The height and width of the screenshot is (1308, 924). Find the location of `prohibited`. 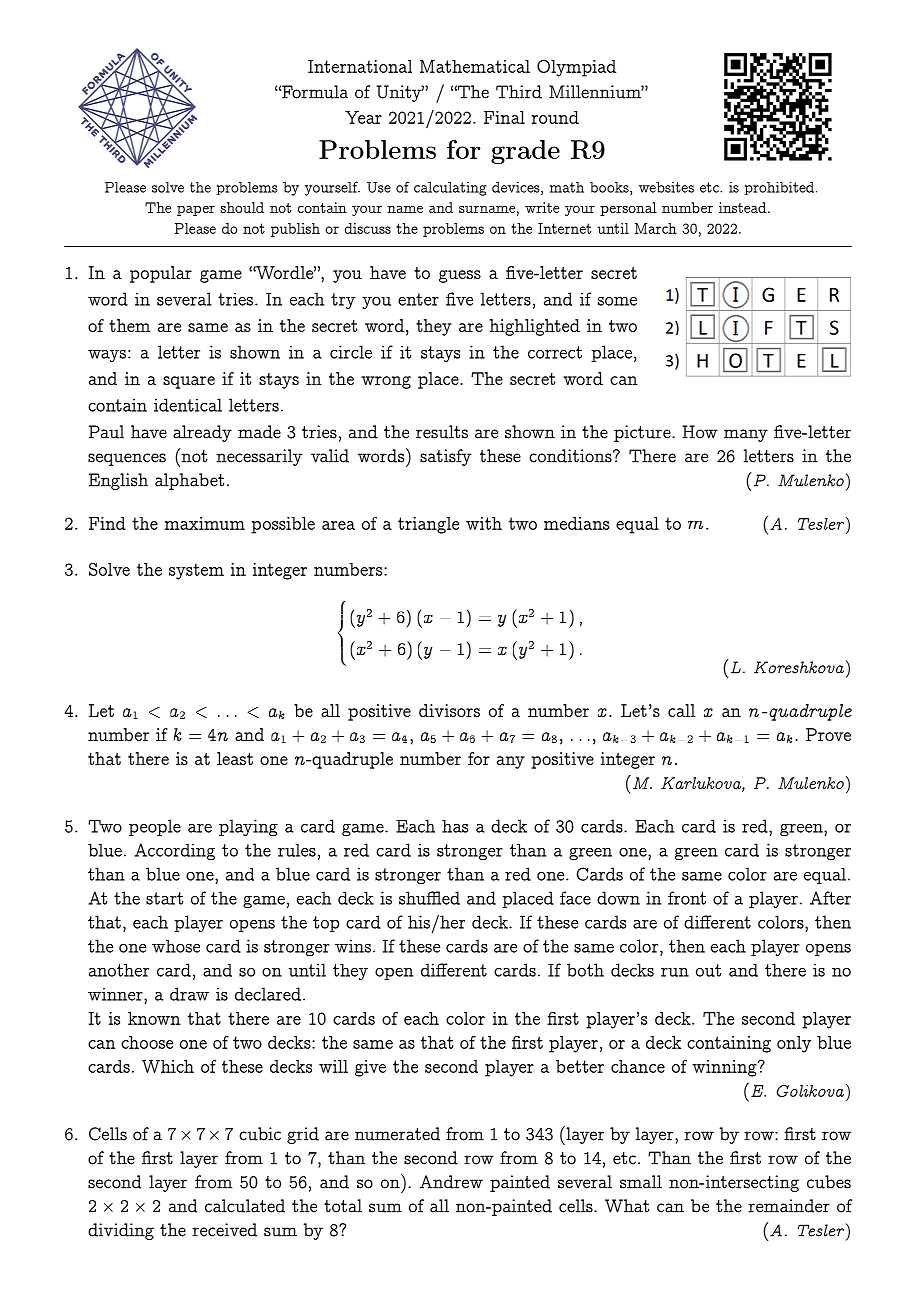

prohibited is located at coordinates (779, 188).
